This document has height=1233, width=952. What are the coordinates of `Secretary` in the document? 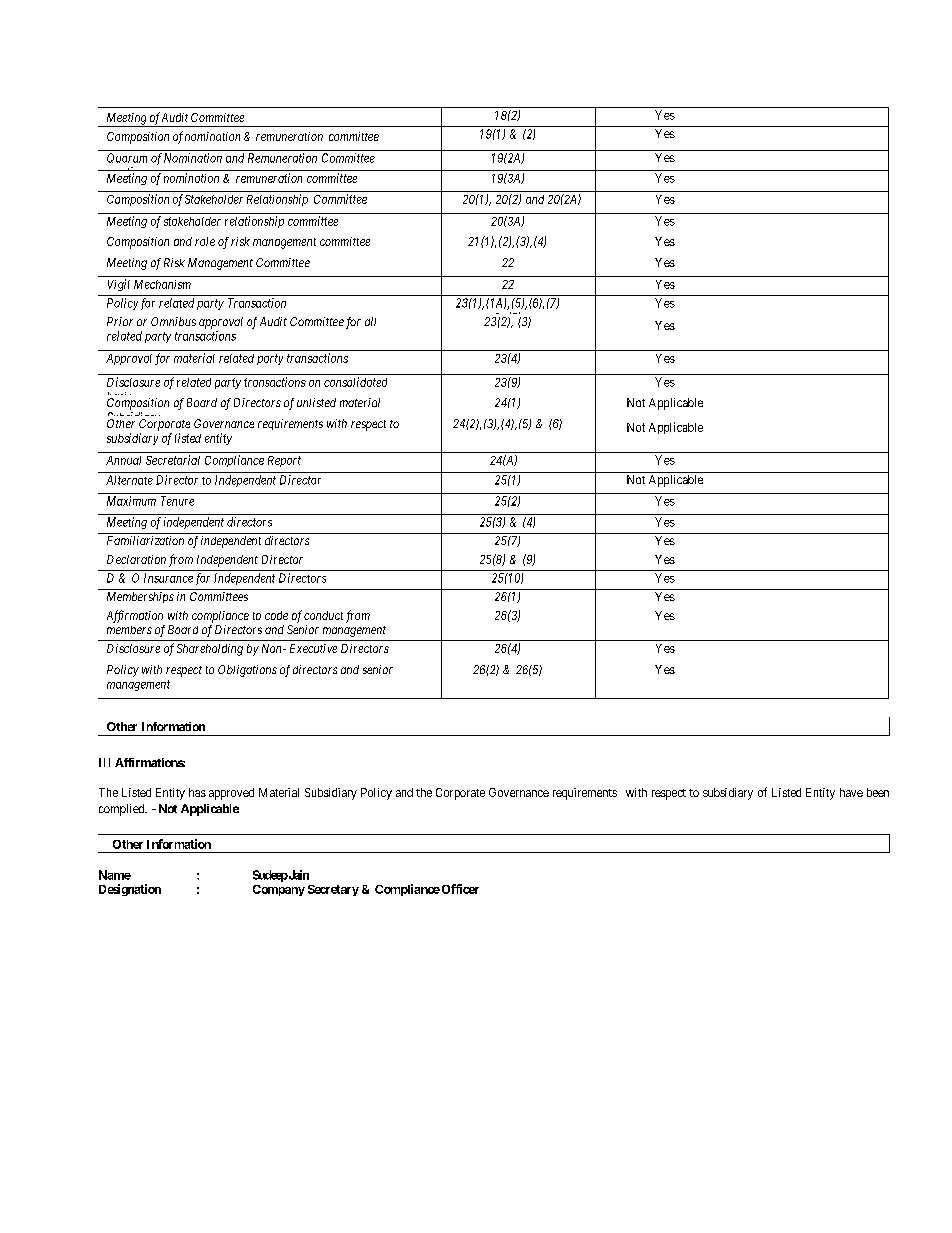 It's located at (333, 890).
